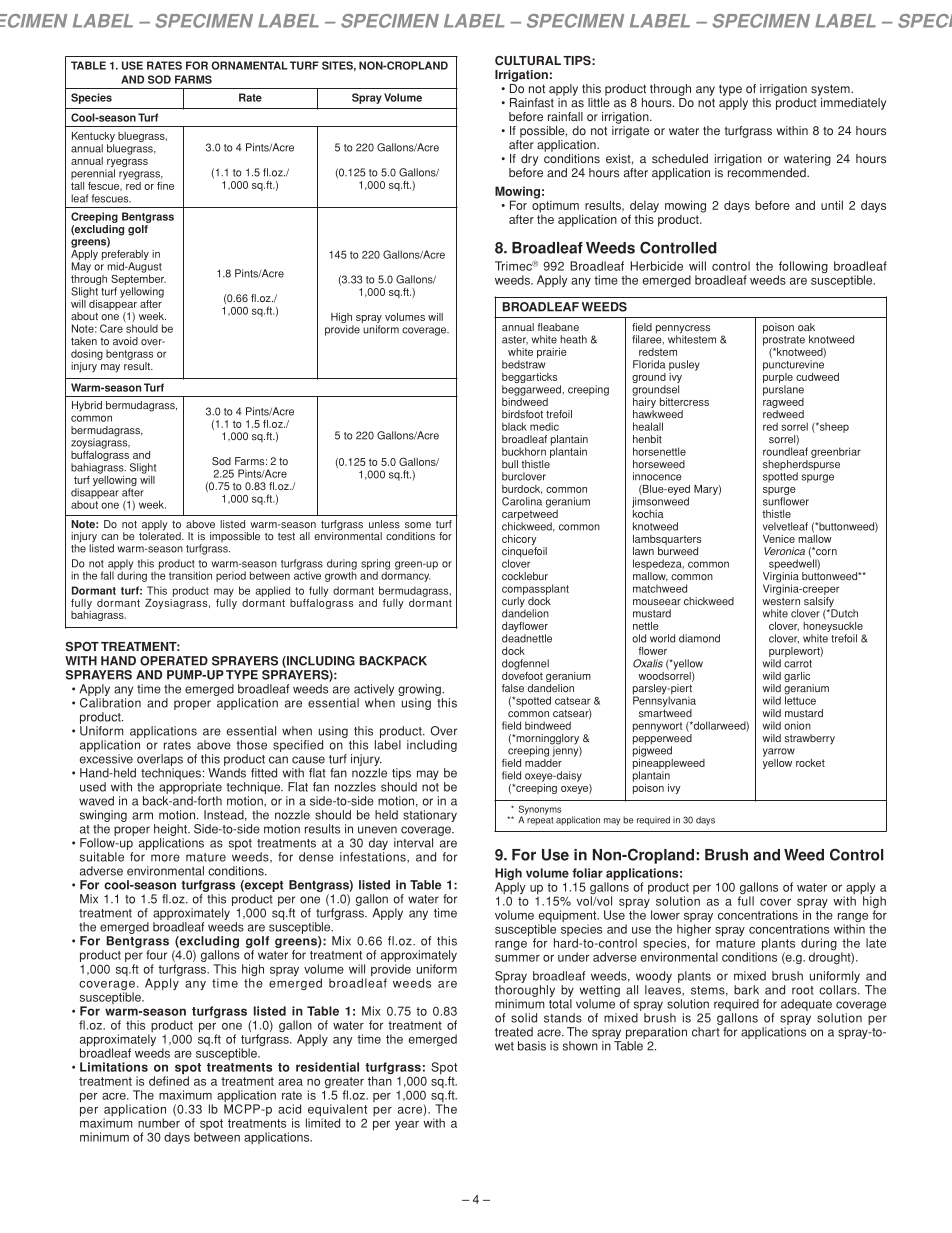 This screenshot has height=1233, width=952. What do you see at coordinates (190, 575) in the screenshot?
I see `transition` at bounding box center [190, 575].
